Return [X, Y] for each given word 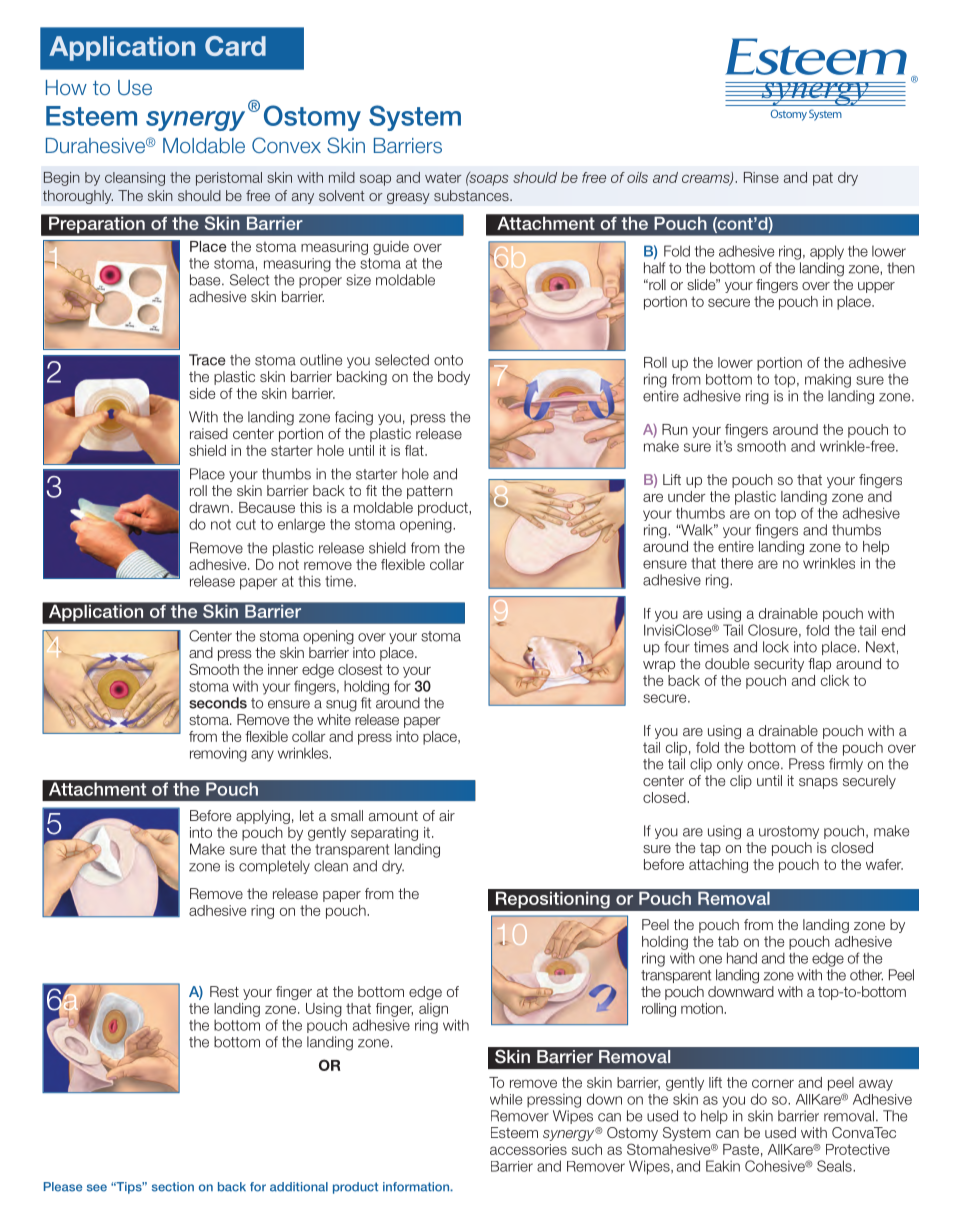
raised [209, 433]
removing [218, 754]
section [173, 1187]
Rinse [761, 177]
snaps [818, 783]
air [447, 815]
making [828, 381]
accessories [528, 1149]
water [443, 177]
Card [235, 46]
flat [415, 450]
